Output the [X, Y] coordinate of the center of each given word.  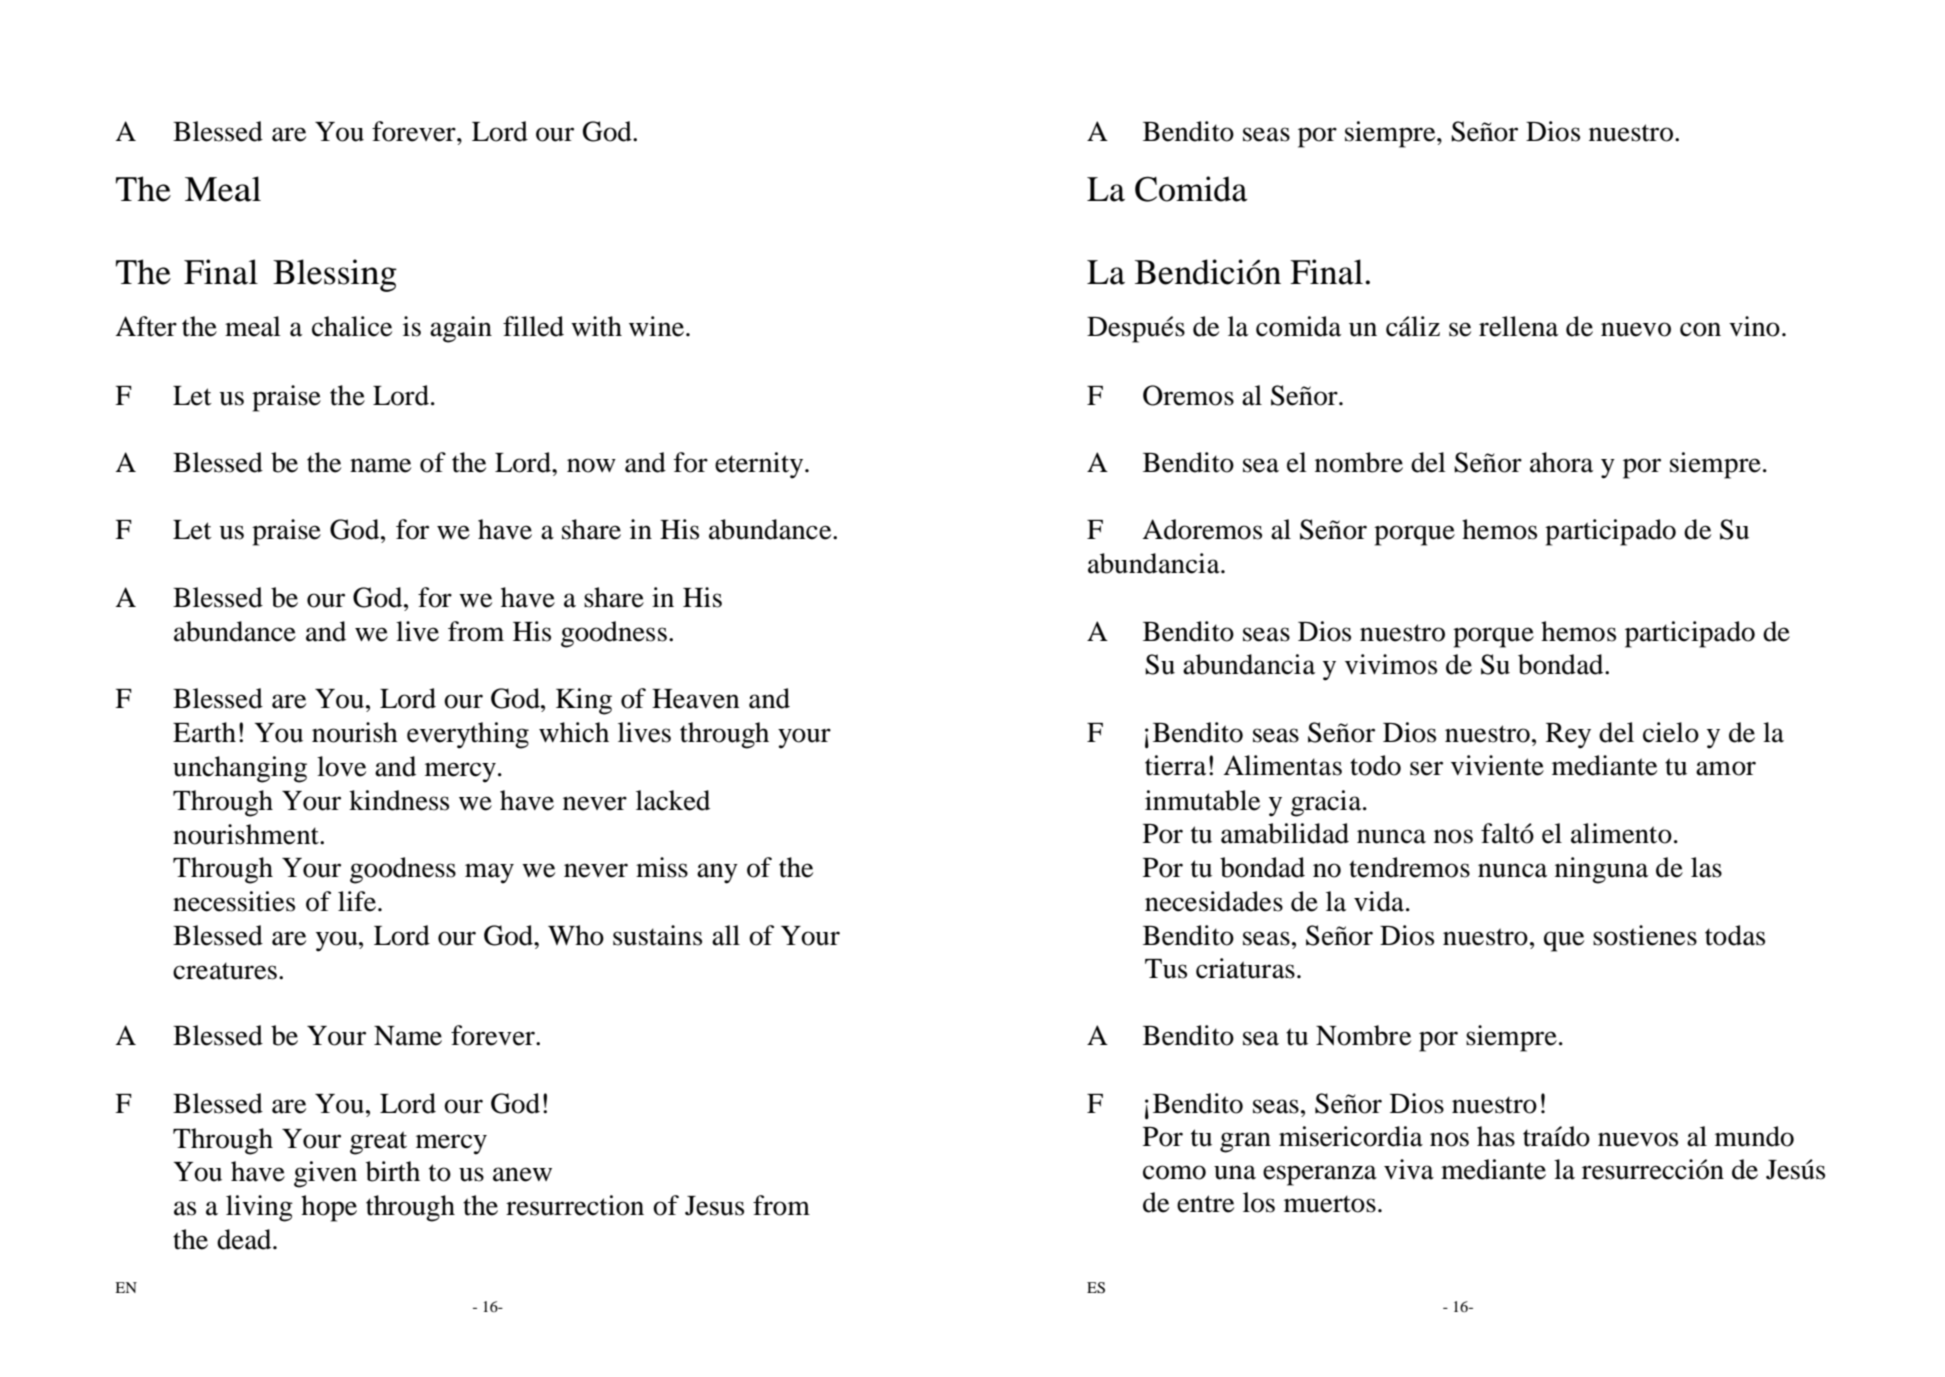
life [358, 901]
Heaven [695, 699]
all [726, 935]
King [584, 701]
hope [329, 1208]
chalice [352, 326]
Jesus [714, 1206]
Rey [1568, 736]
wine [656, 326]
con [1700, 329]
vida [1380, 901]
